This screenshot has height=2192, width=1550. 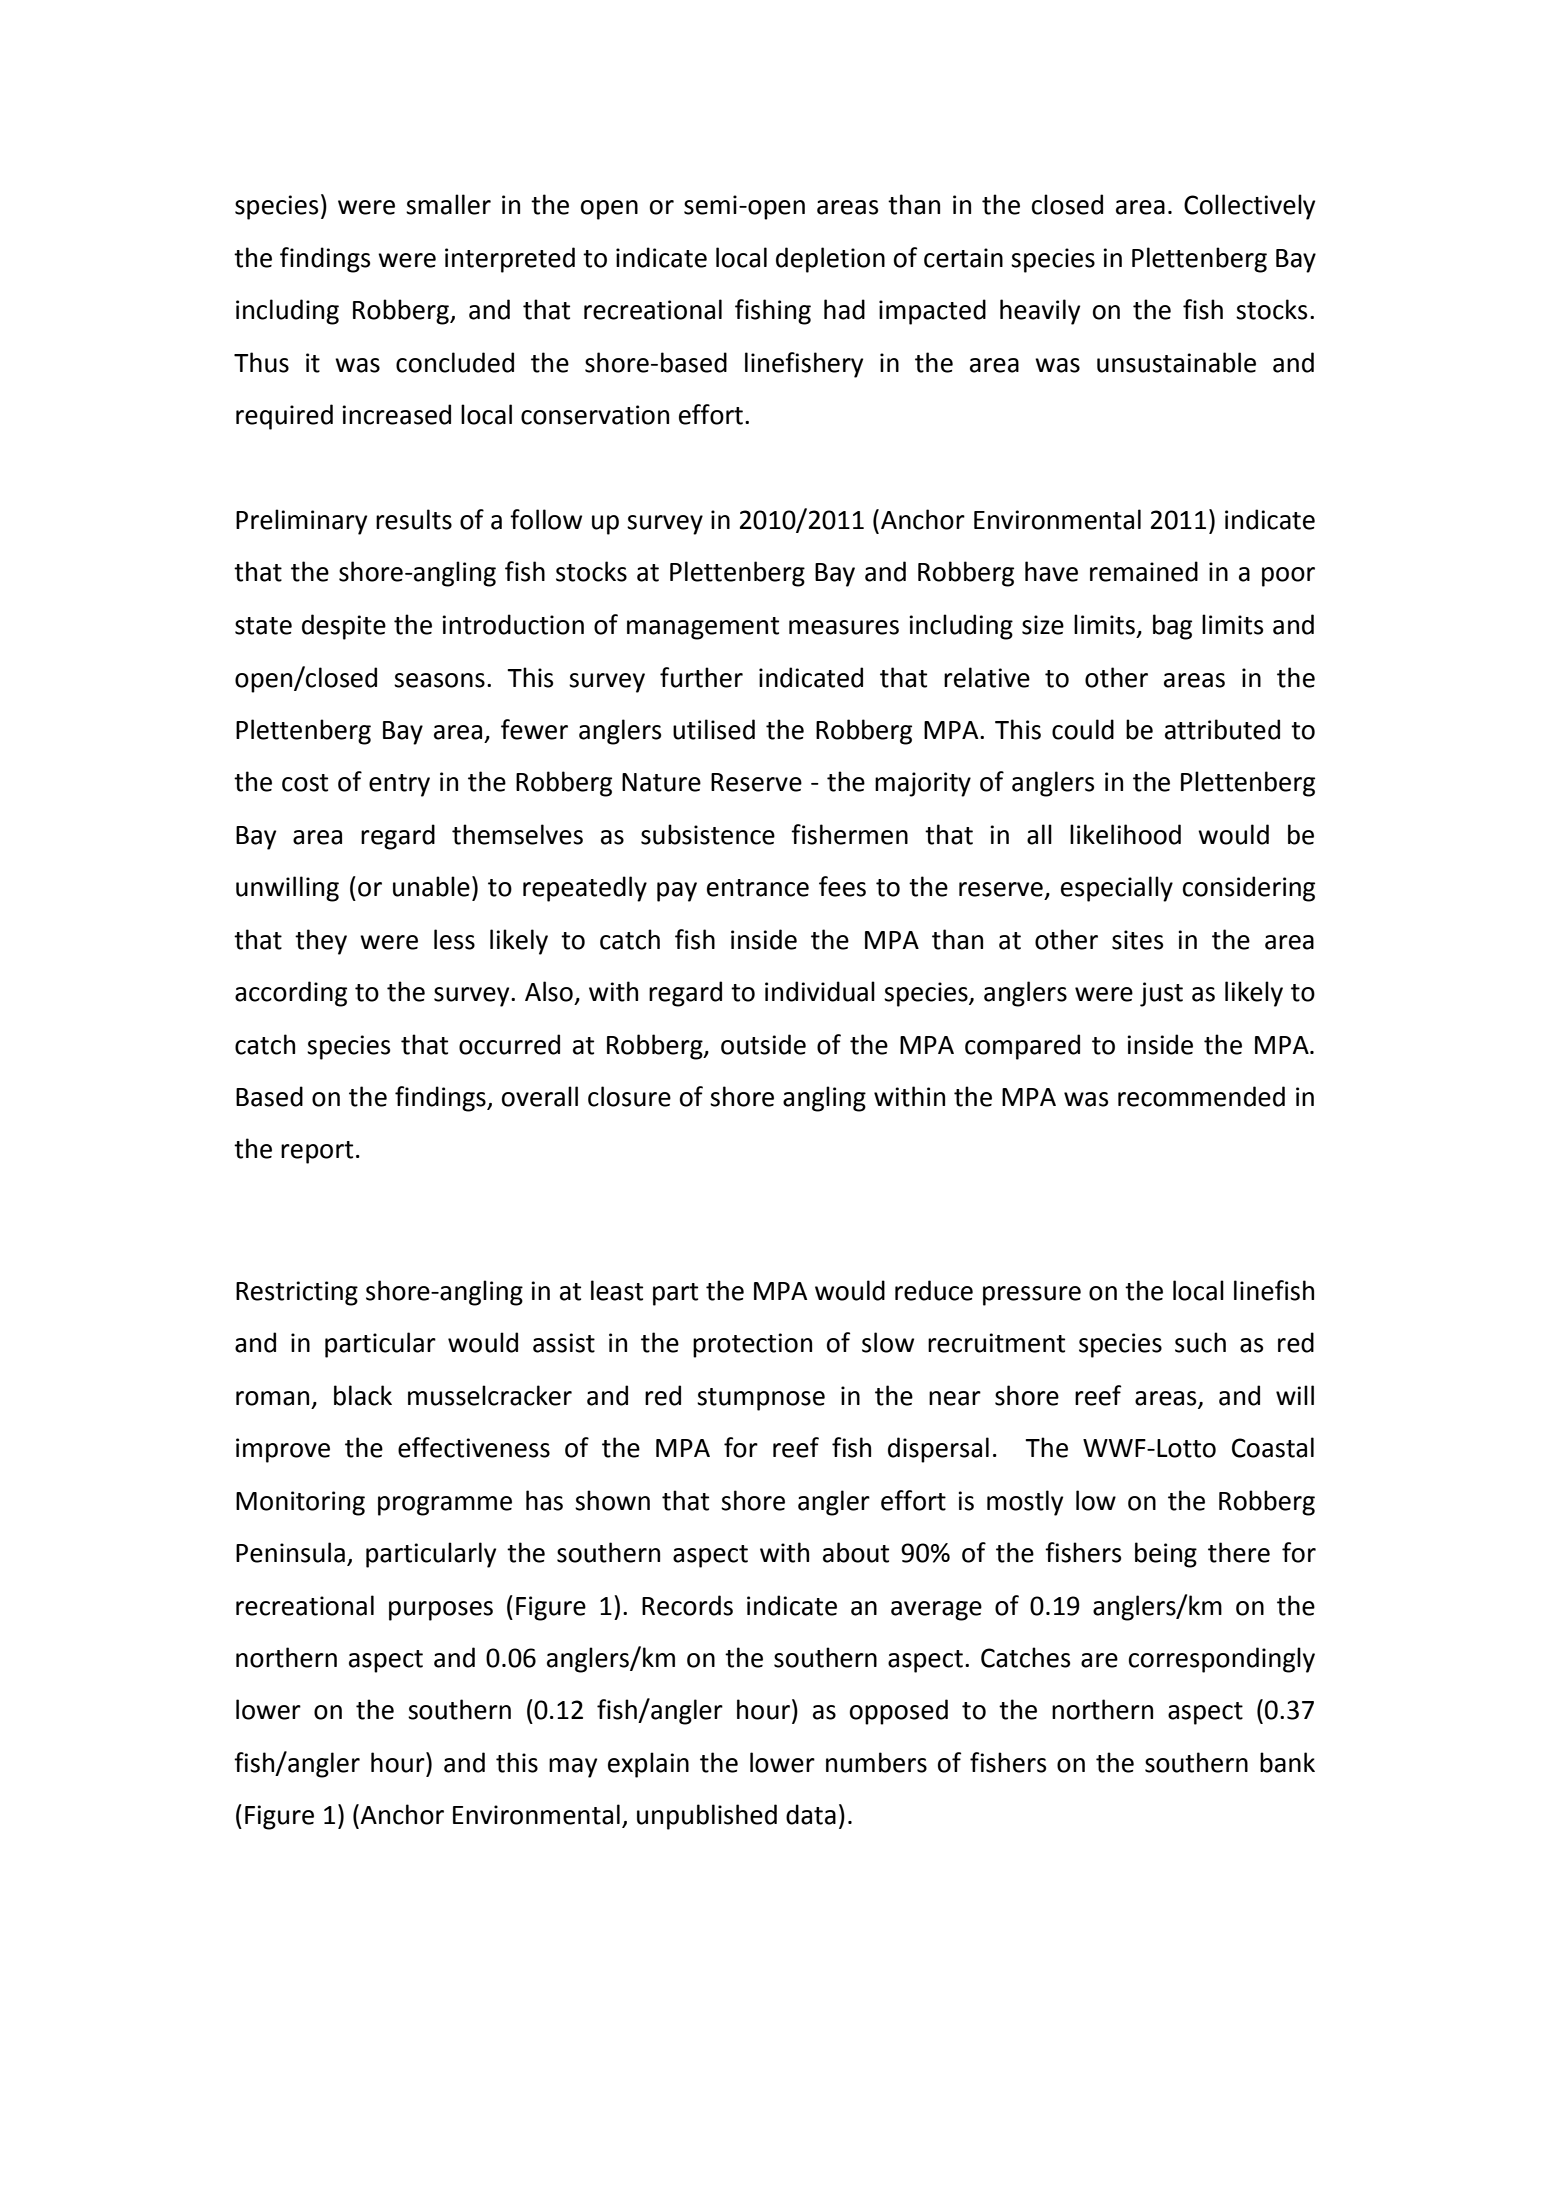 What do you see at coordinates (763, 1044) in the screenshot?
I see `outside` at bounding box center [763, 1044].
